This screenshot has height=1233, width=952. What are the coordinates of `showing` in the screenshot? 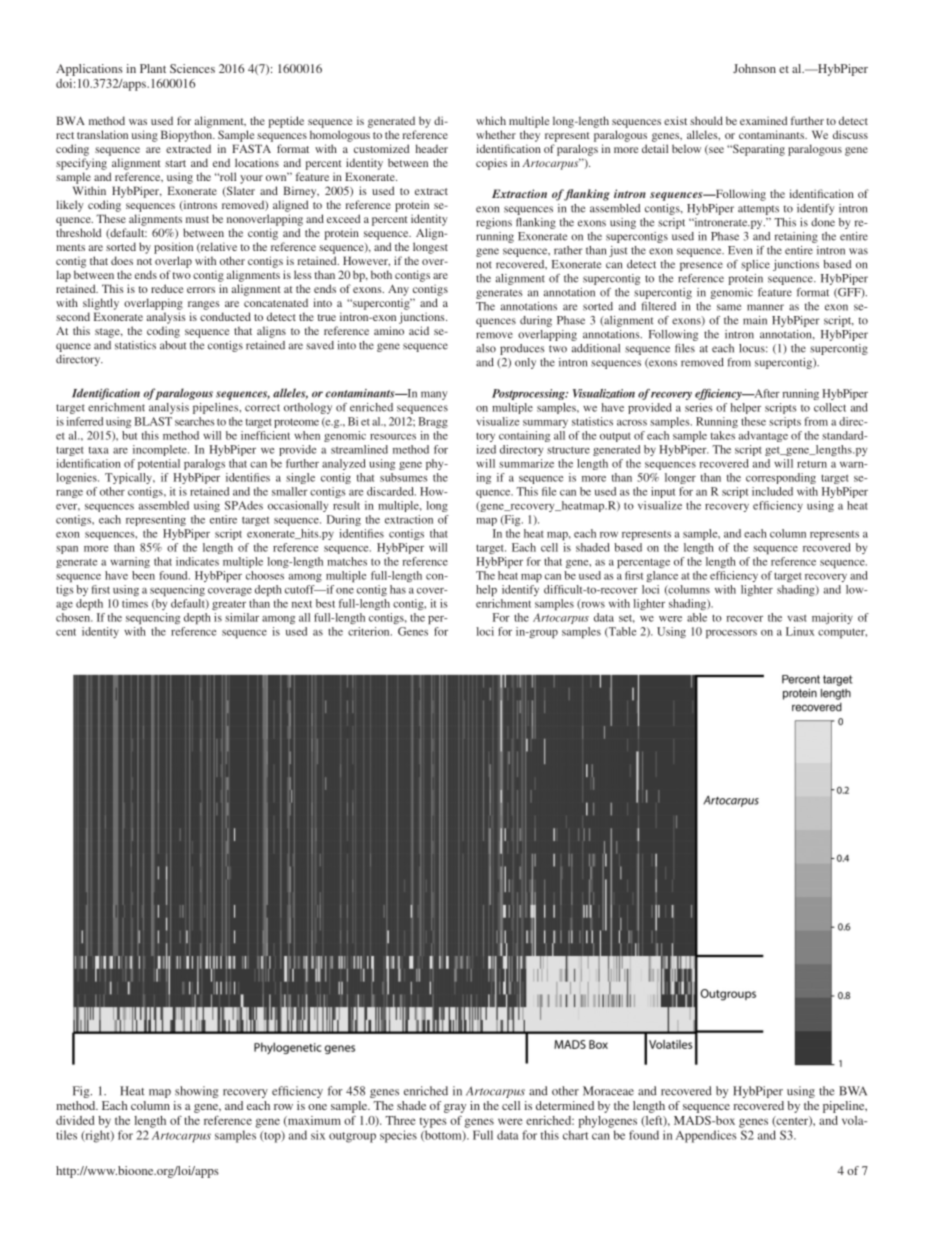 It's located at (196, 1092).
